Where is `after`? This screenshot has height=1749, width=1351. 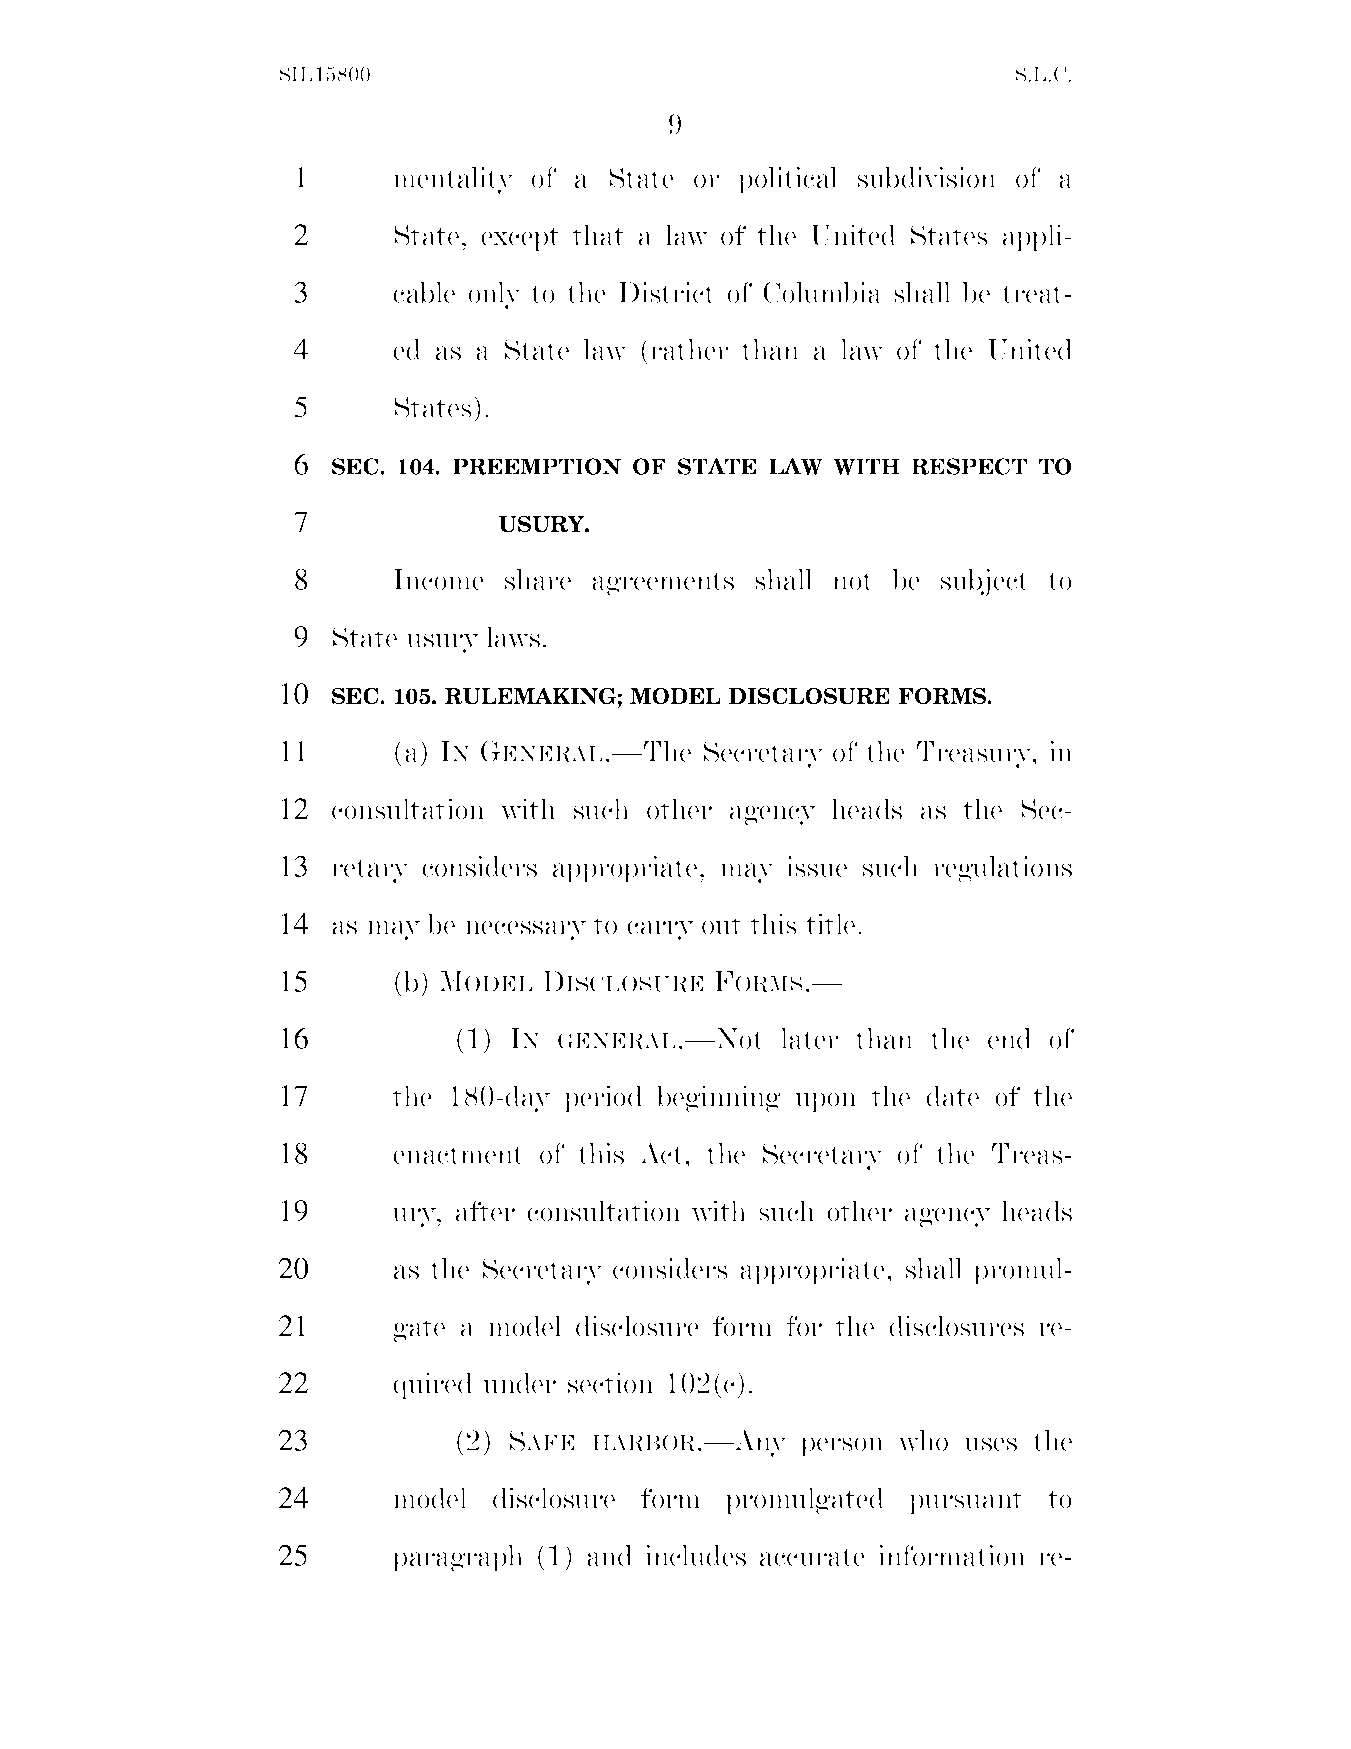 after is located at coordinates (485, 1211).
